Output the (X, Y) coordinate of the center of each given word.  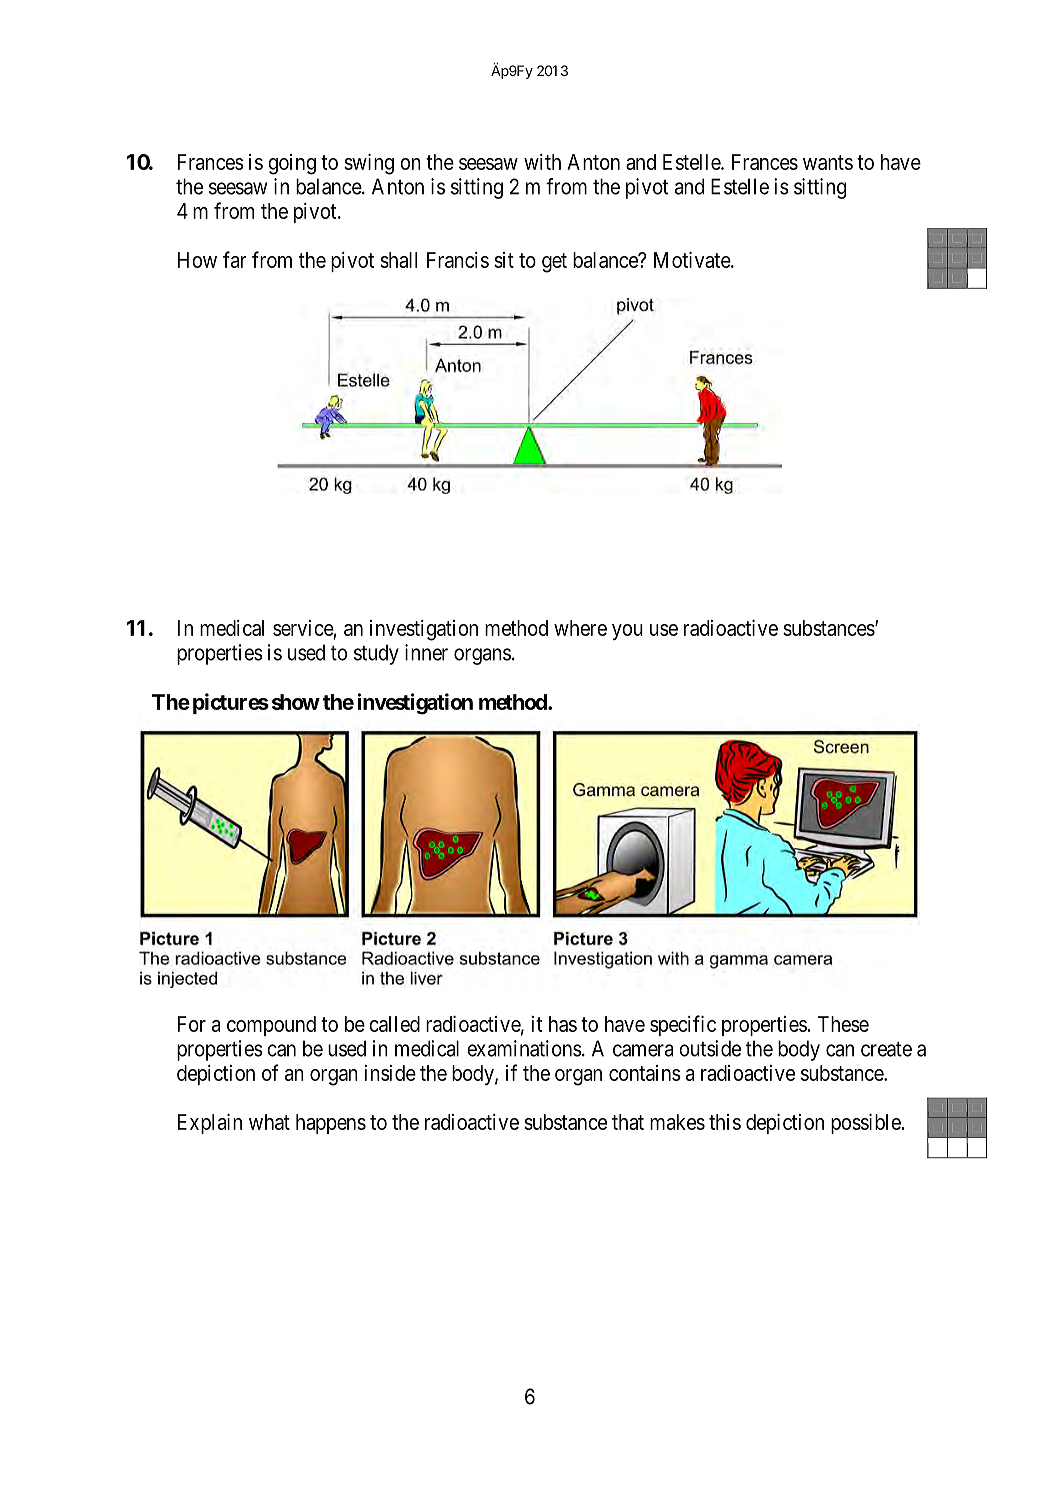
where (580, 628)
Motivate (693, 260)
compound (271, 1026)
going (292, 164)
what (269, 1122)
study (376, 654)
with (542, 162)
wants (828, 162)
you (627, 632)
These (843, 1024)
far (235, 259)
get (554, 263)
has (563, 1024)
